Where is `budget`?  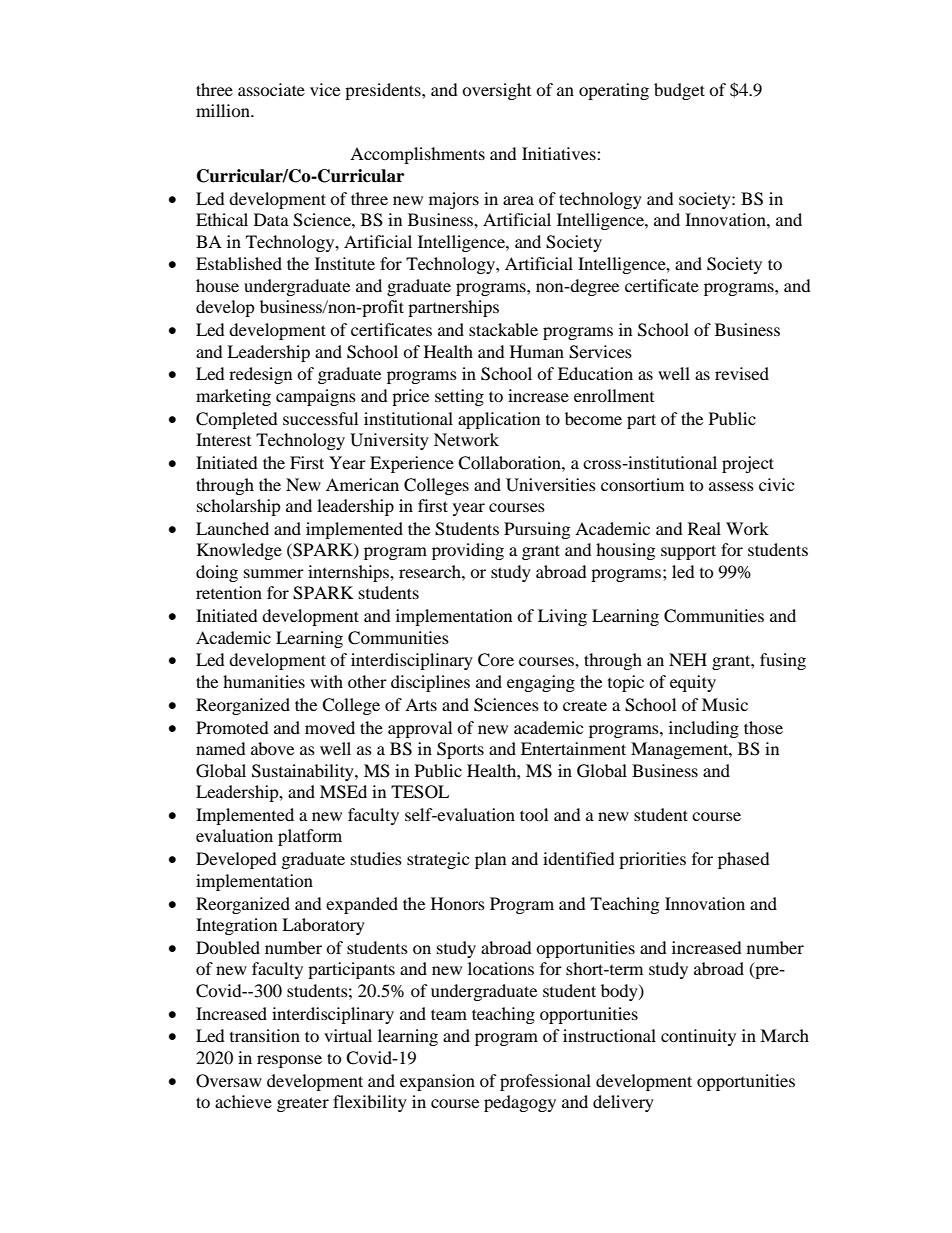
budget is located at coordinates (679, 91).
